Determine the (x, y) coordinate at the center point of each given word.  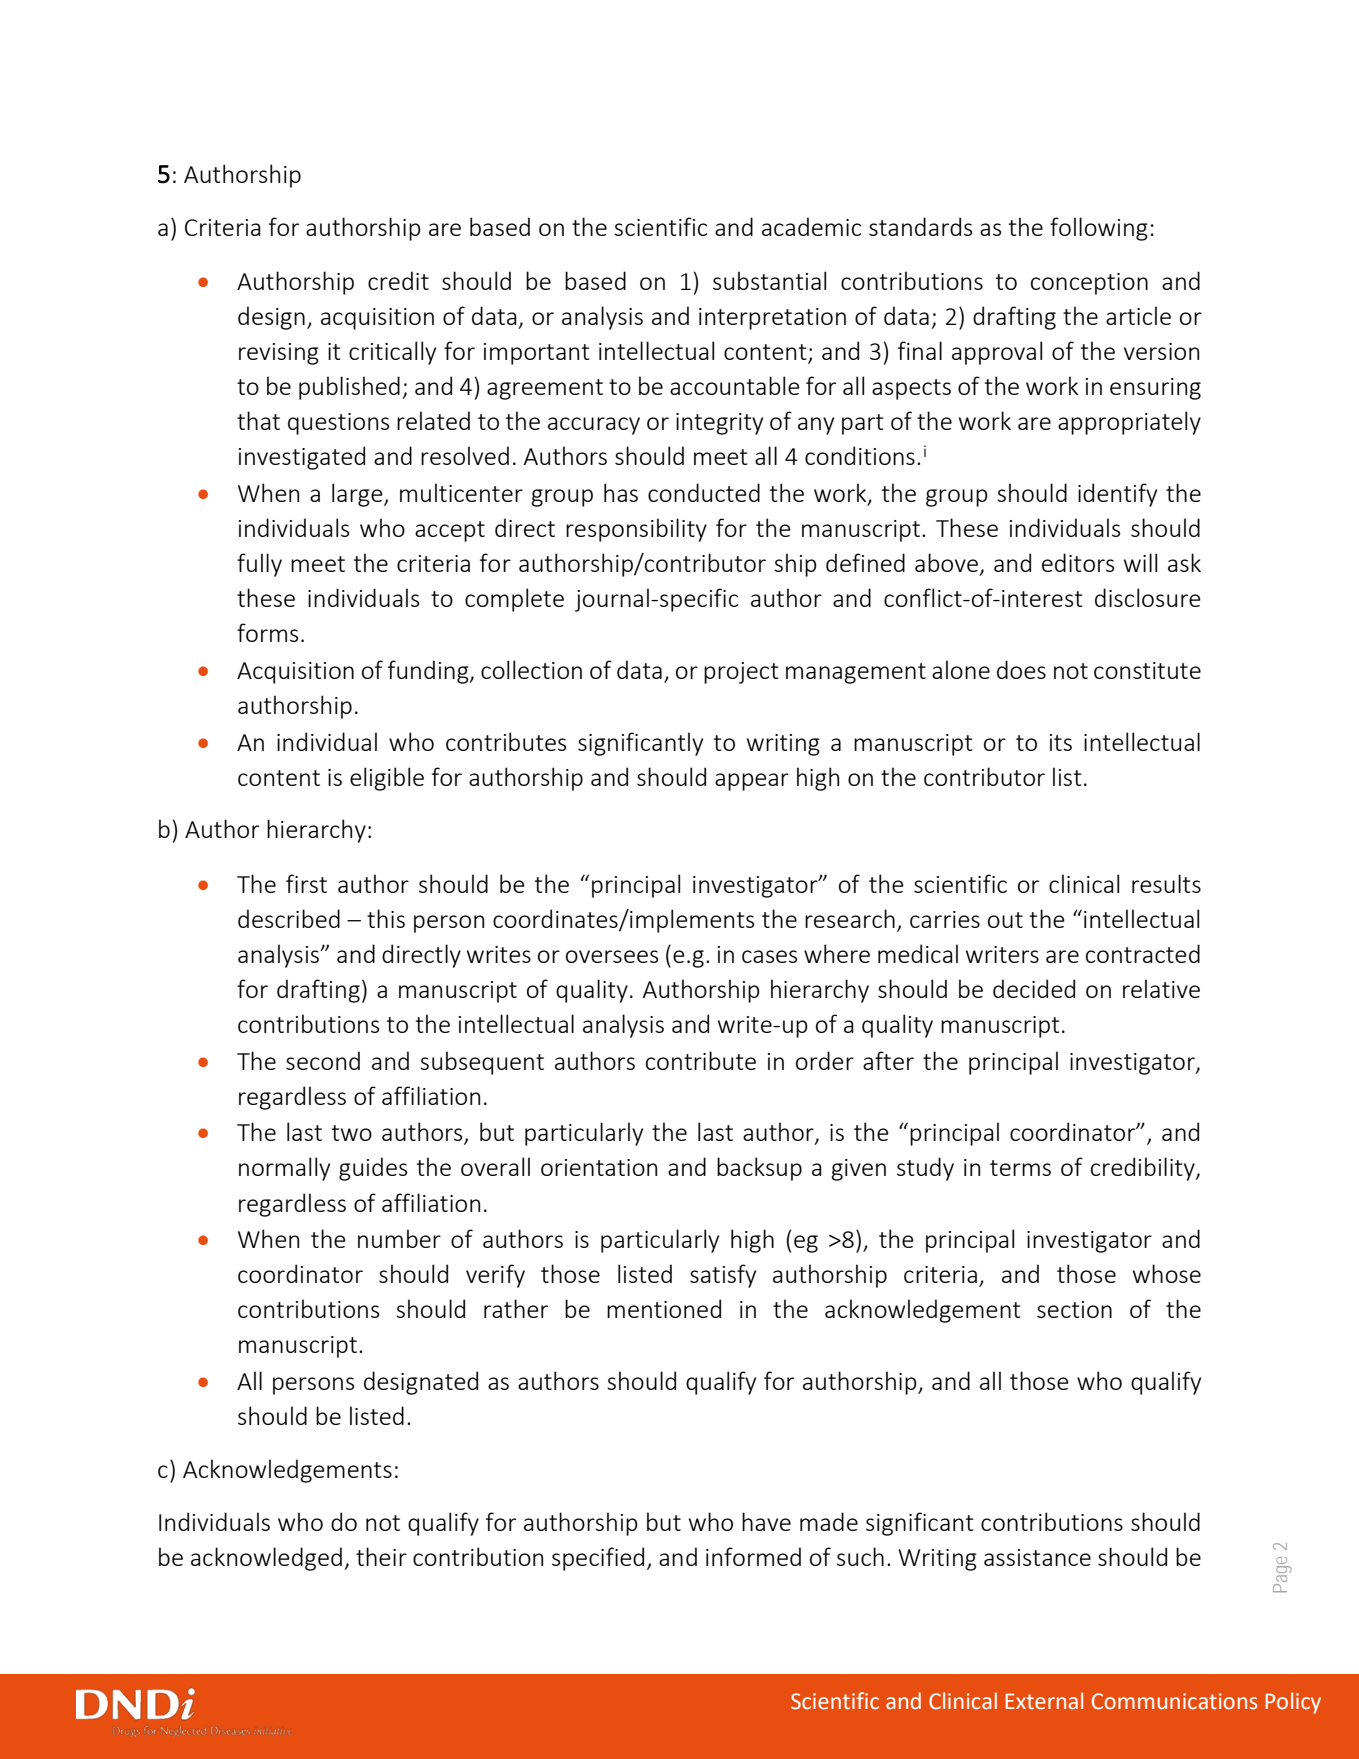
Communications (1174, 1701)
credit (398, 280)
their (381, 1556)
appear (752, 782)
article (1138, 315)
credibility (1144, 1169)
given (858, 1170)
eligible (387, 779)
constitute (1147, 670)
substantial (769, 280)
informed (753, 1556)
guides (373, 1169)
